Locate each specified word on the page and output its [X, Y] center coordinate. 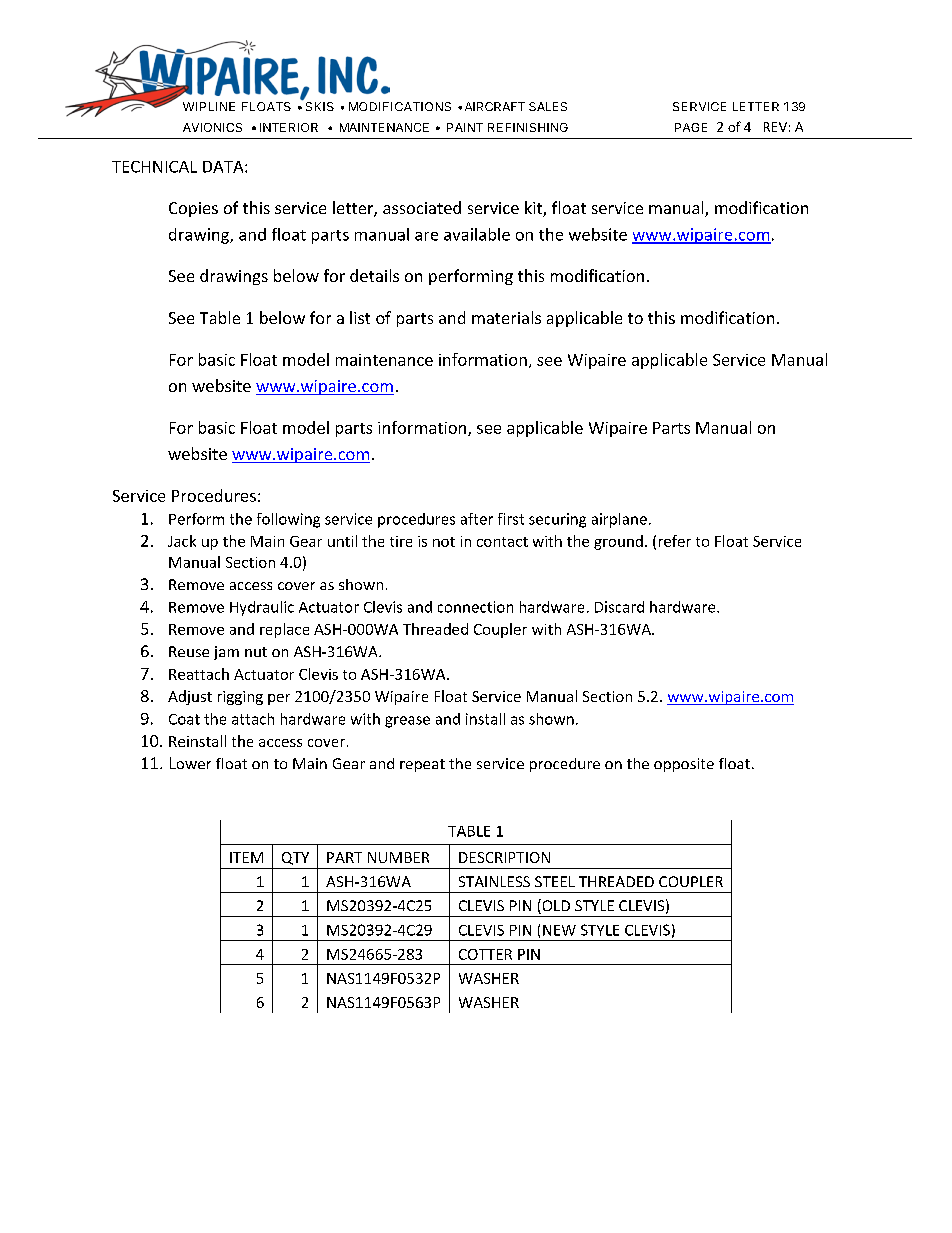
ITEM [246, 857]
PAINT [465, 127]
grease [407, 722]
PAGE [691, 127]
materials [506, 317]
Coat [184, 719]
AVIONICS [212, 127]
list [360, 317]
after [477, 519]
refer [675, 541]
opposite [684, 765]
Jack [182, 541]
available [477, 234]
